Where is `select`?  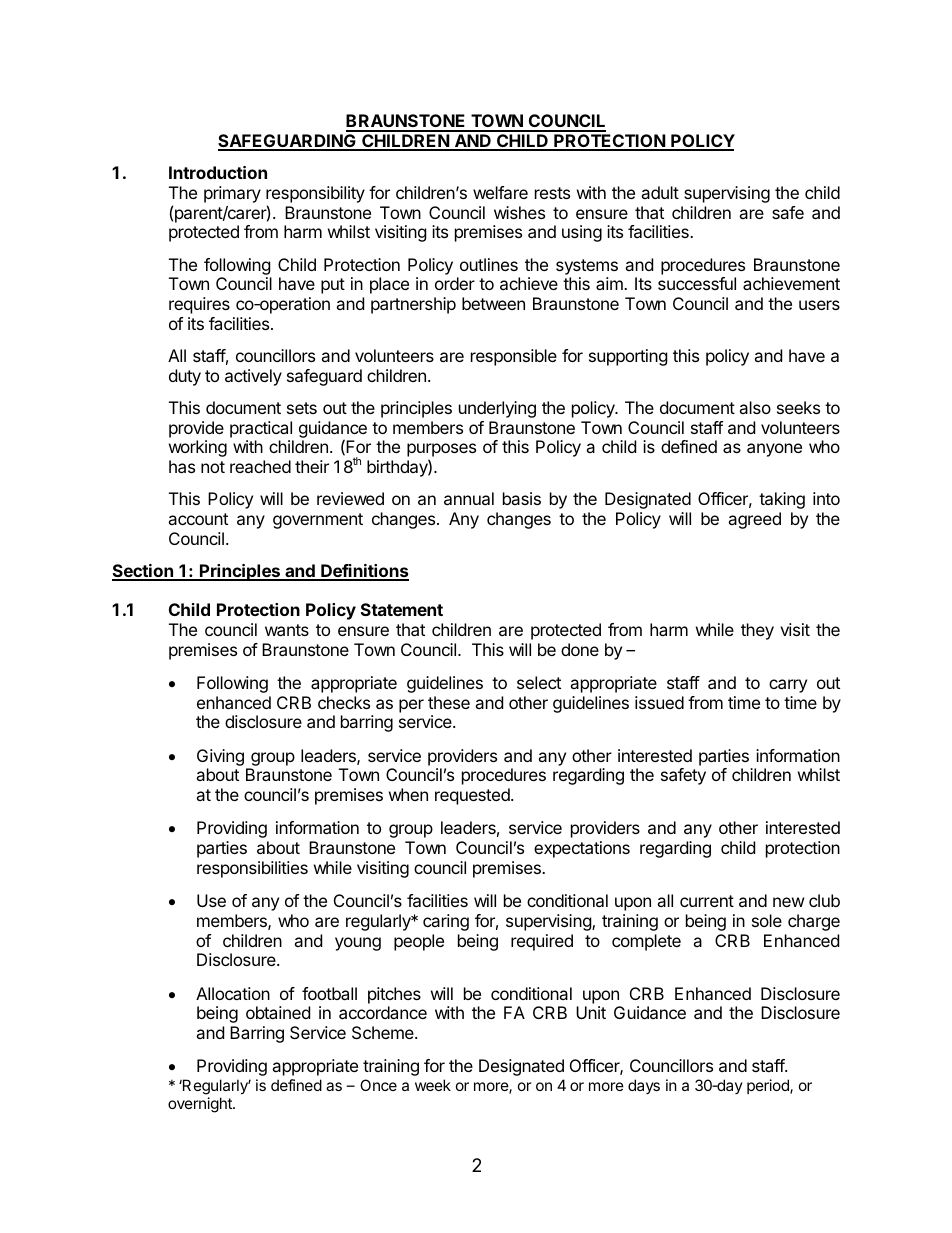
select is located at coordinates (539, 682).
